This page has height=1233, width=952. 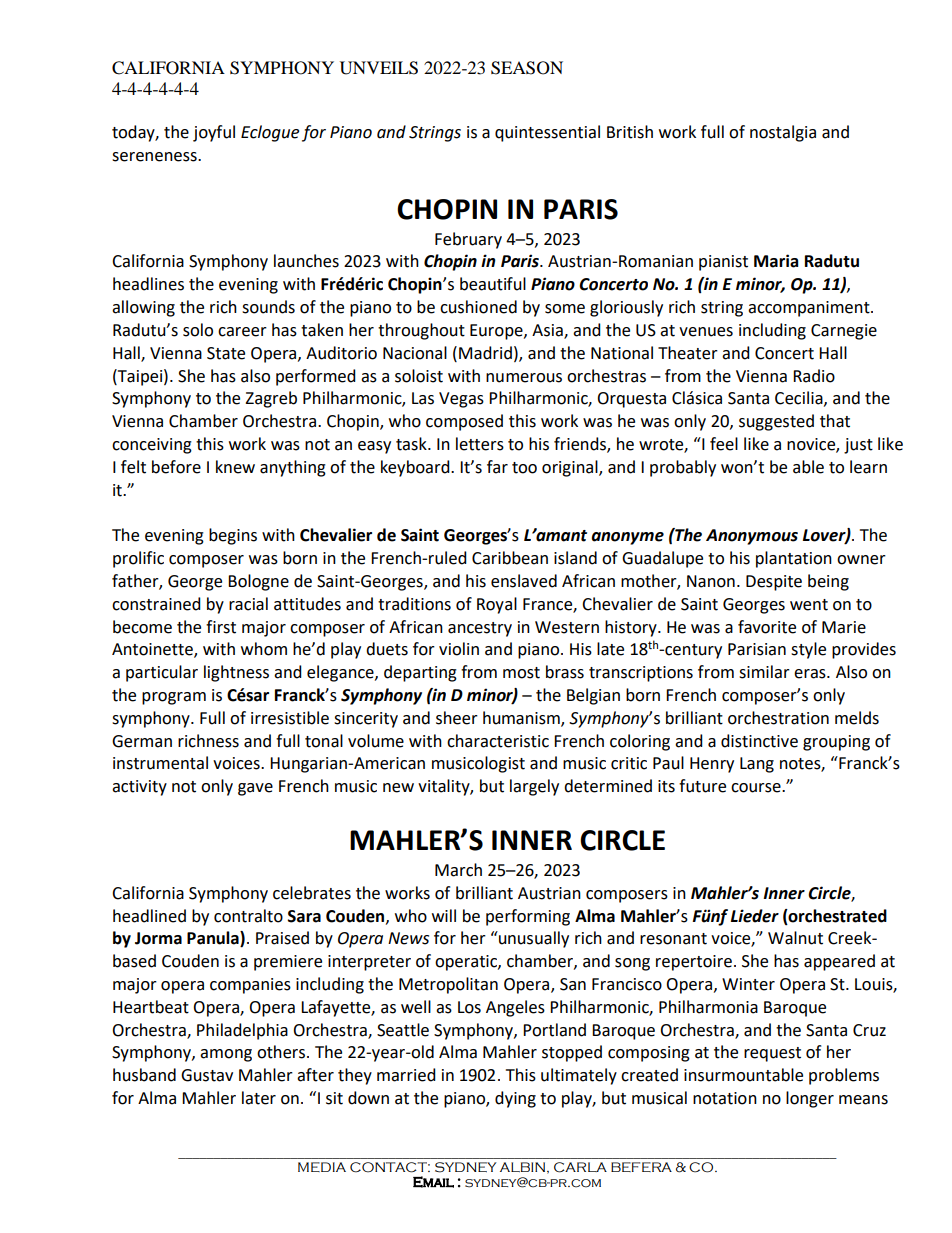 I want to click on dying, so click(x=515, y=1099).
